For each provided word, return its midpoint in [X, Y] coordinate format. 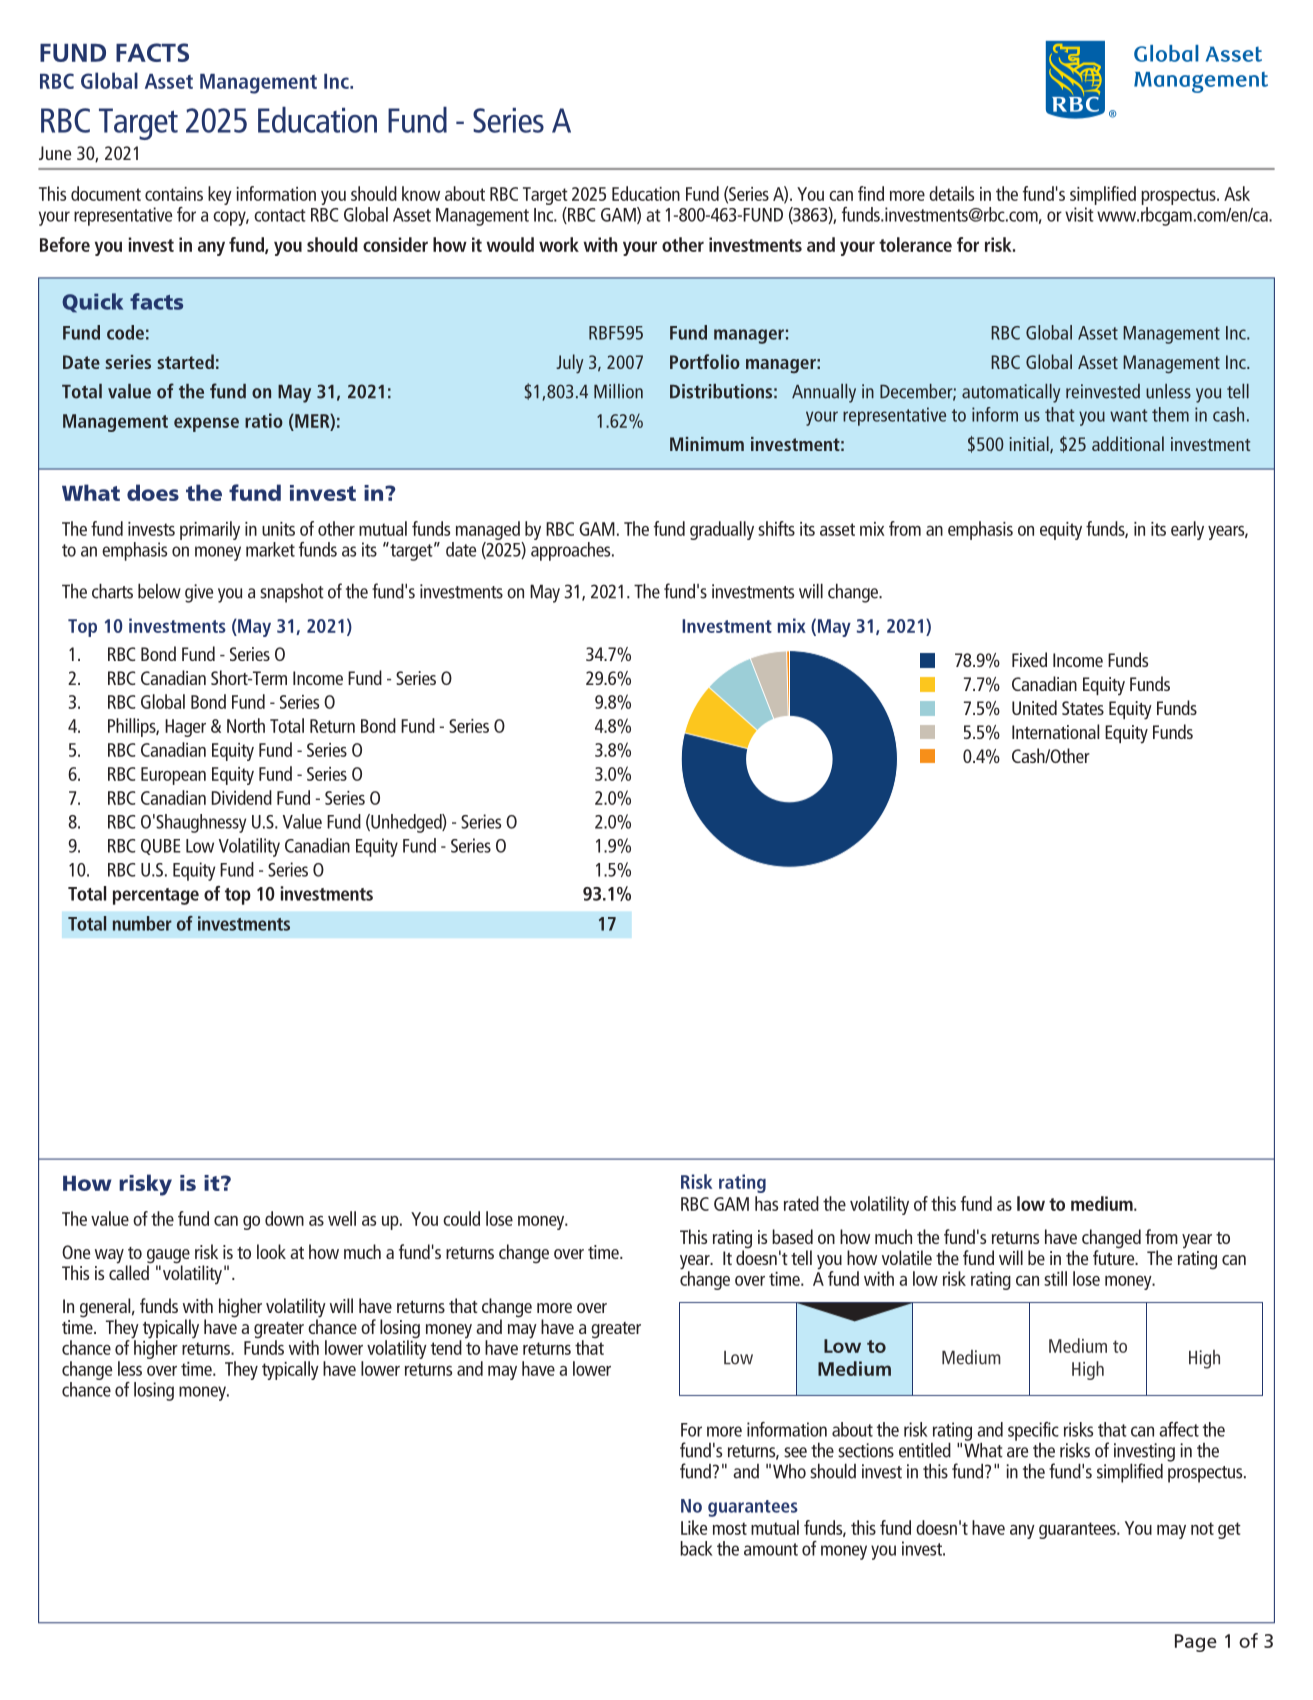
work [559, 244]
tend [446, 1347]
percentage [156, 896]
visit [1079, 214]
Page [1196, 1643]
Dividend [242, 797]
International [1055, 731]
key [220, 195]
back [696, 1548]
